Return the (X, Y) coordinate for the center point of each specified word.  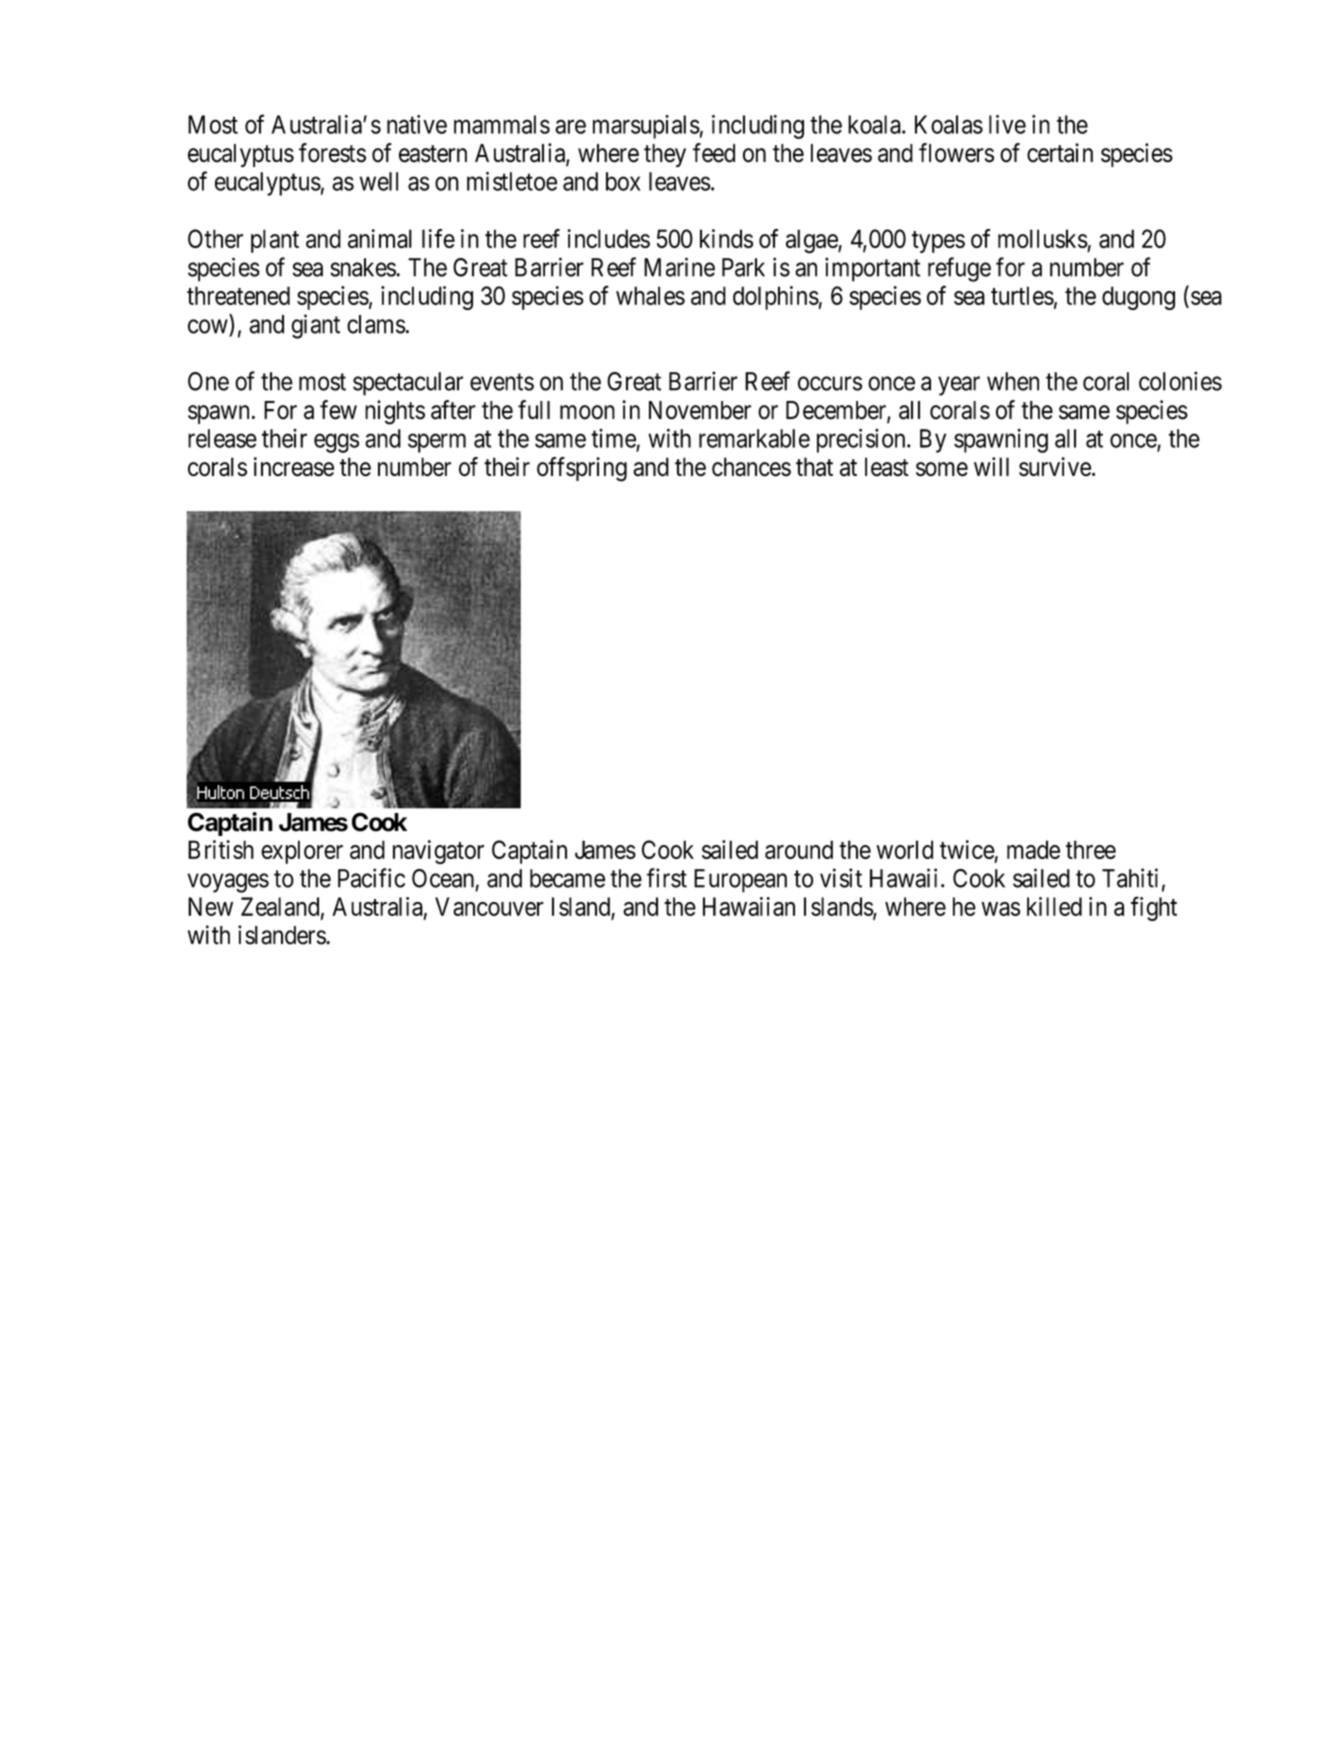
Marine (679, 267)
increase (294, 467)
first (667, 878)
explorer (302, 852)
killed (1054, 906)
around (799, 849)
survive (1055, 467)
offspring (582, 469)
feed (714, 153)
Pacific (371, 878)
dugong (1138, 298)
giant (315, 326)
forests (332, 153)
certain (1060, 153)
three (1091, 849)
